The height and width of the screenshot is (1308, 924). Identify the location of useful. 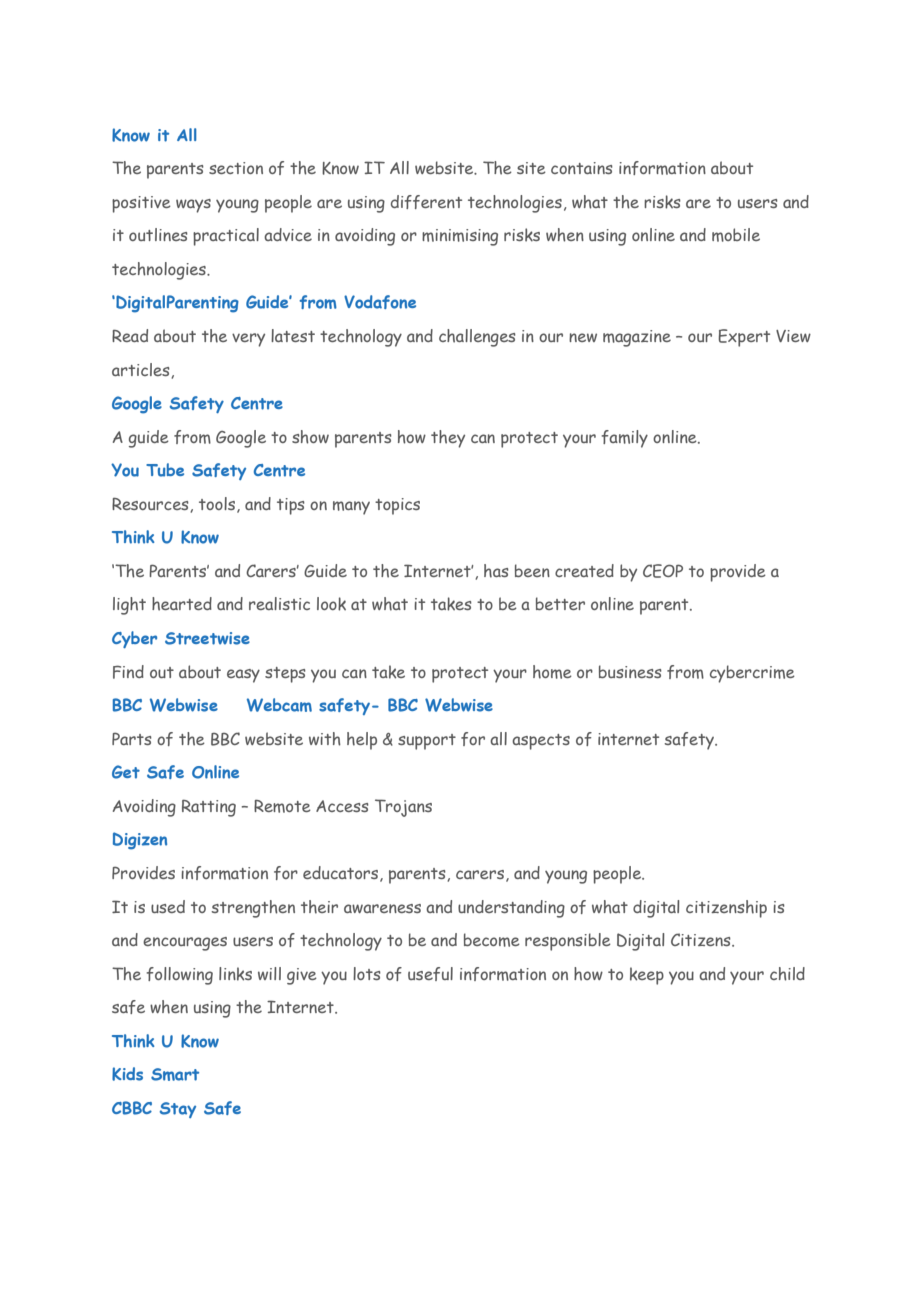
(430, 974).
